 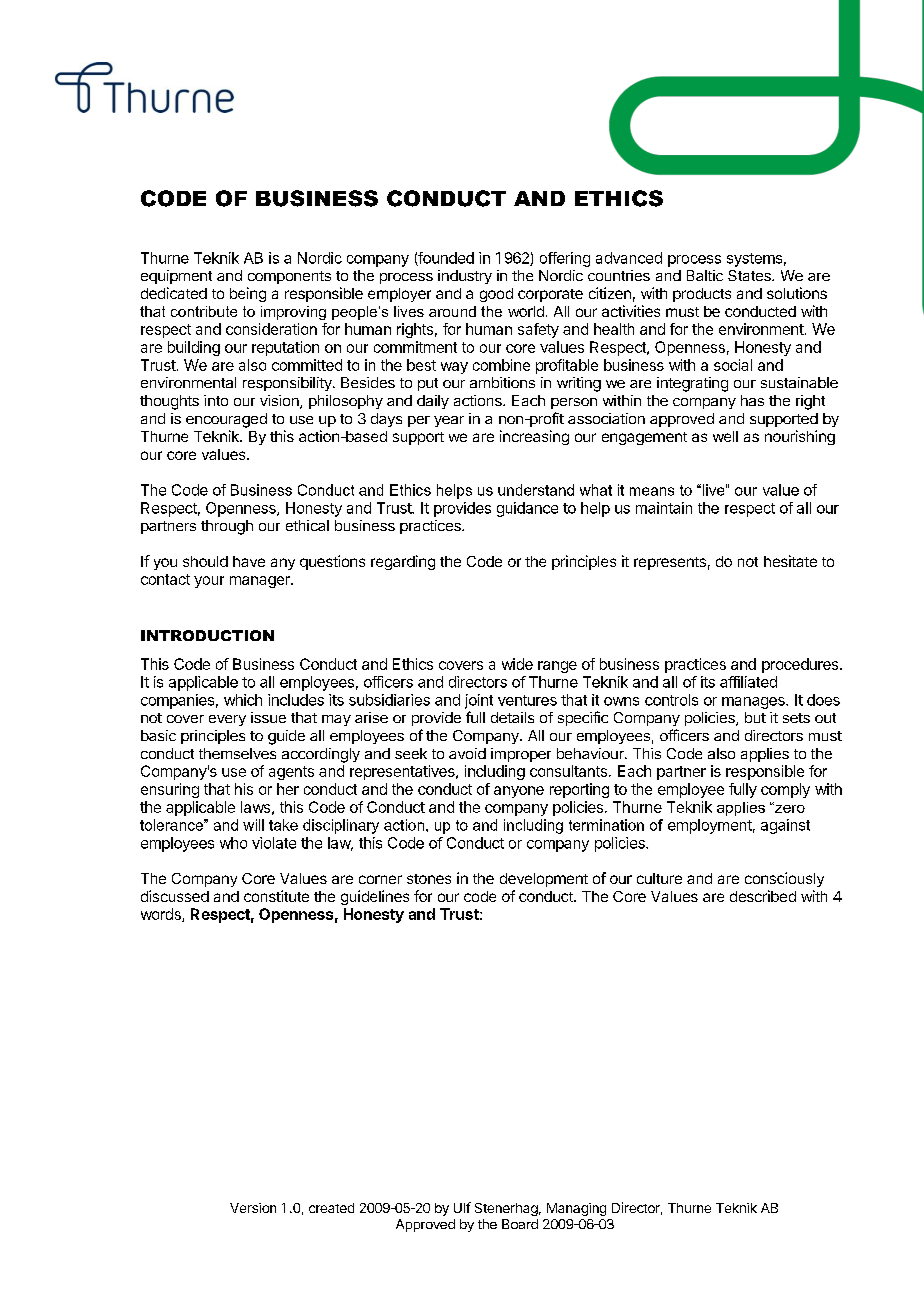 I want to click on States, so click(x=750, y=275).
